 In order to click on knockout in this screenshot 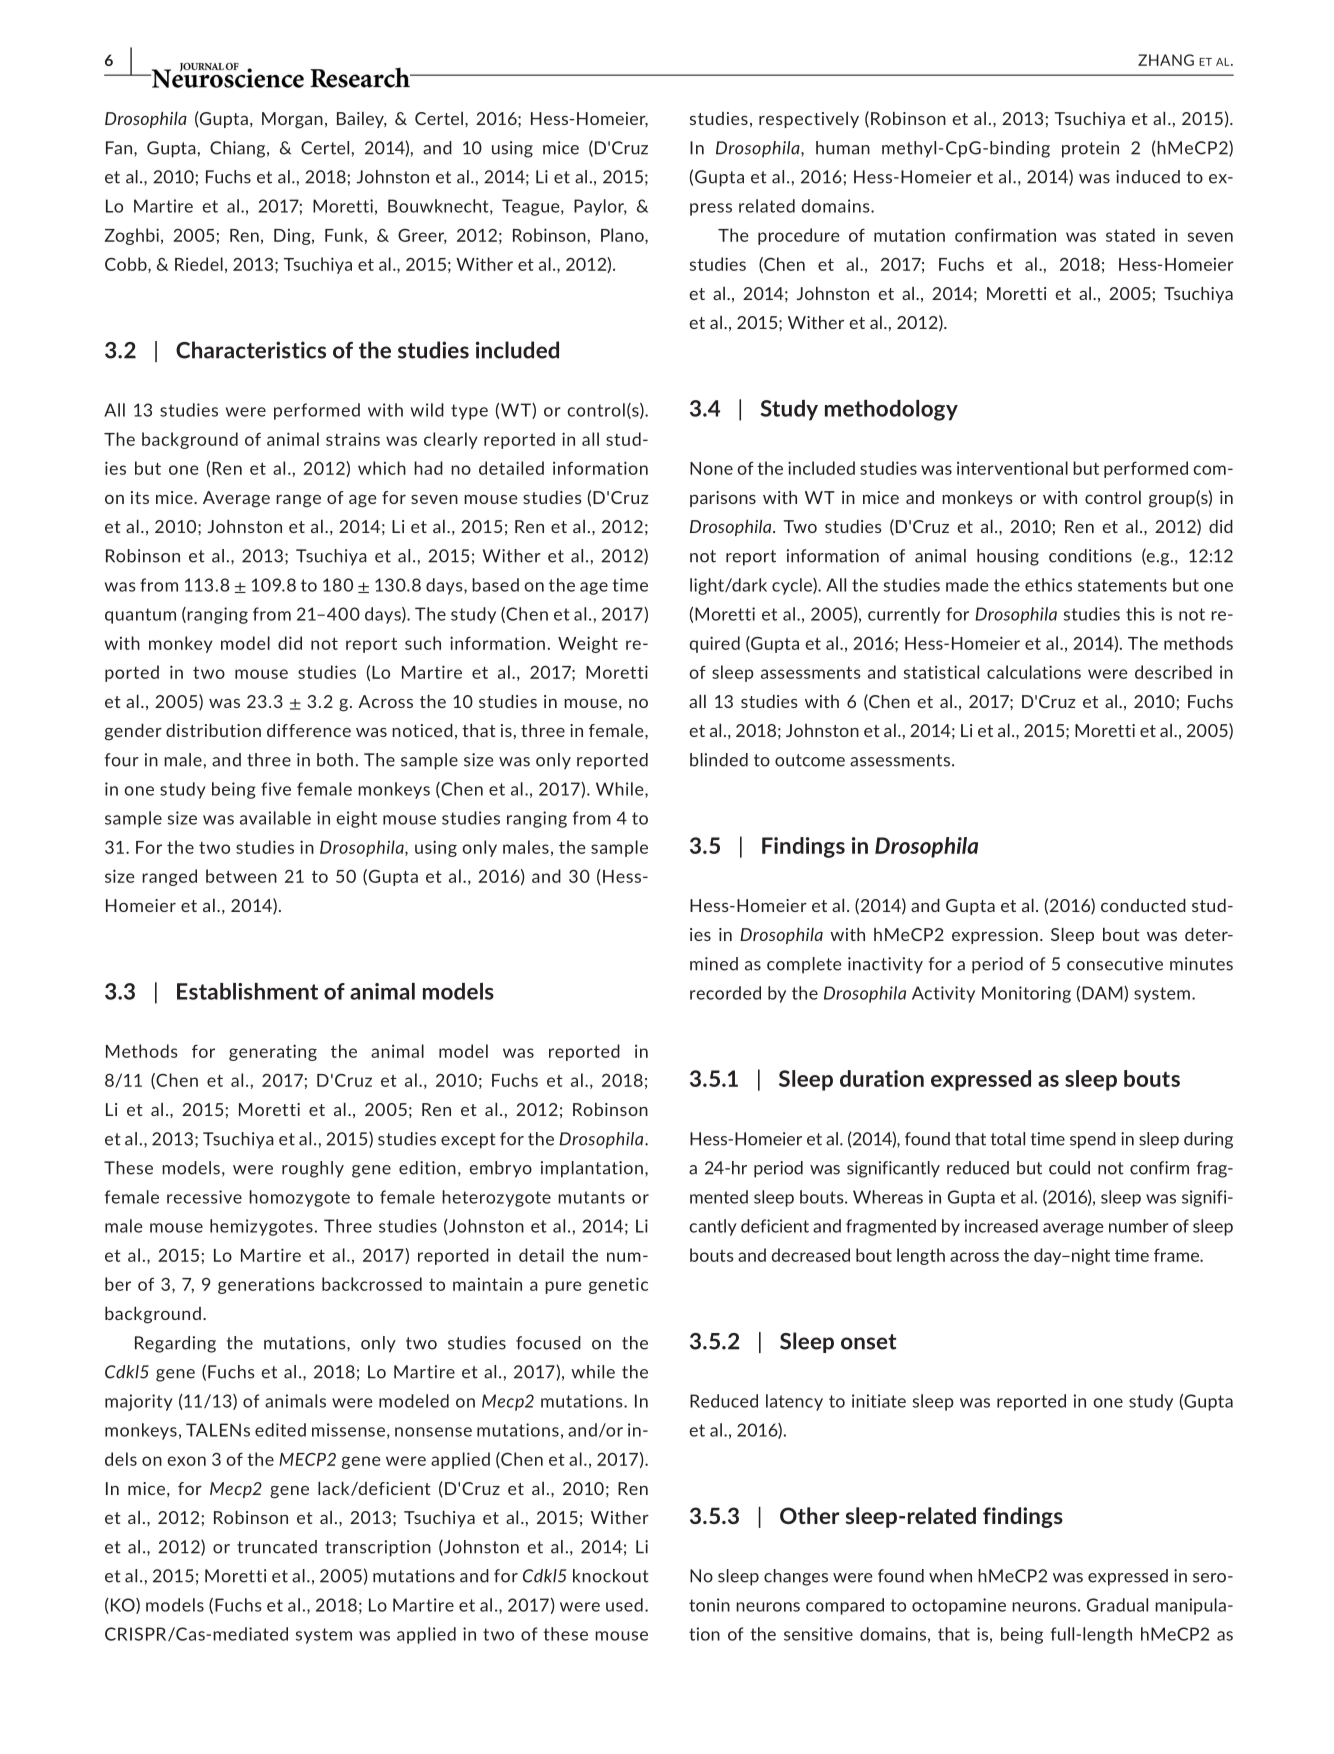, I will do `click(611, 1576)`.
